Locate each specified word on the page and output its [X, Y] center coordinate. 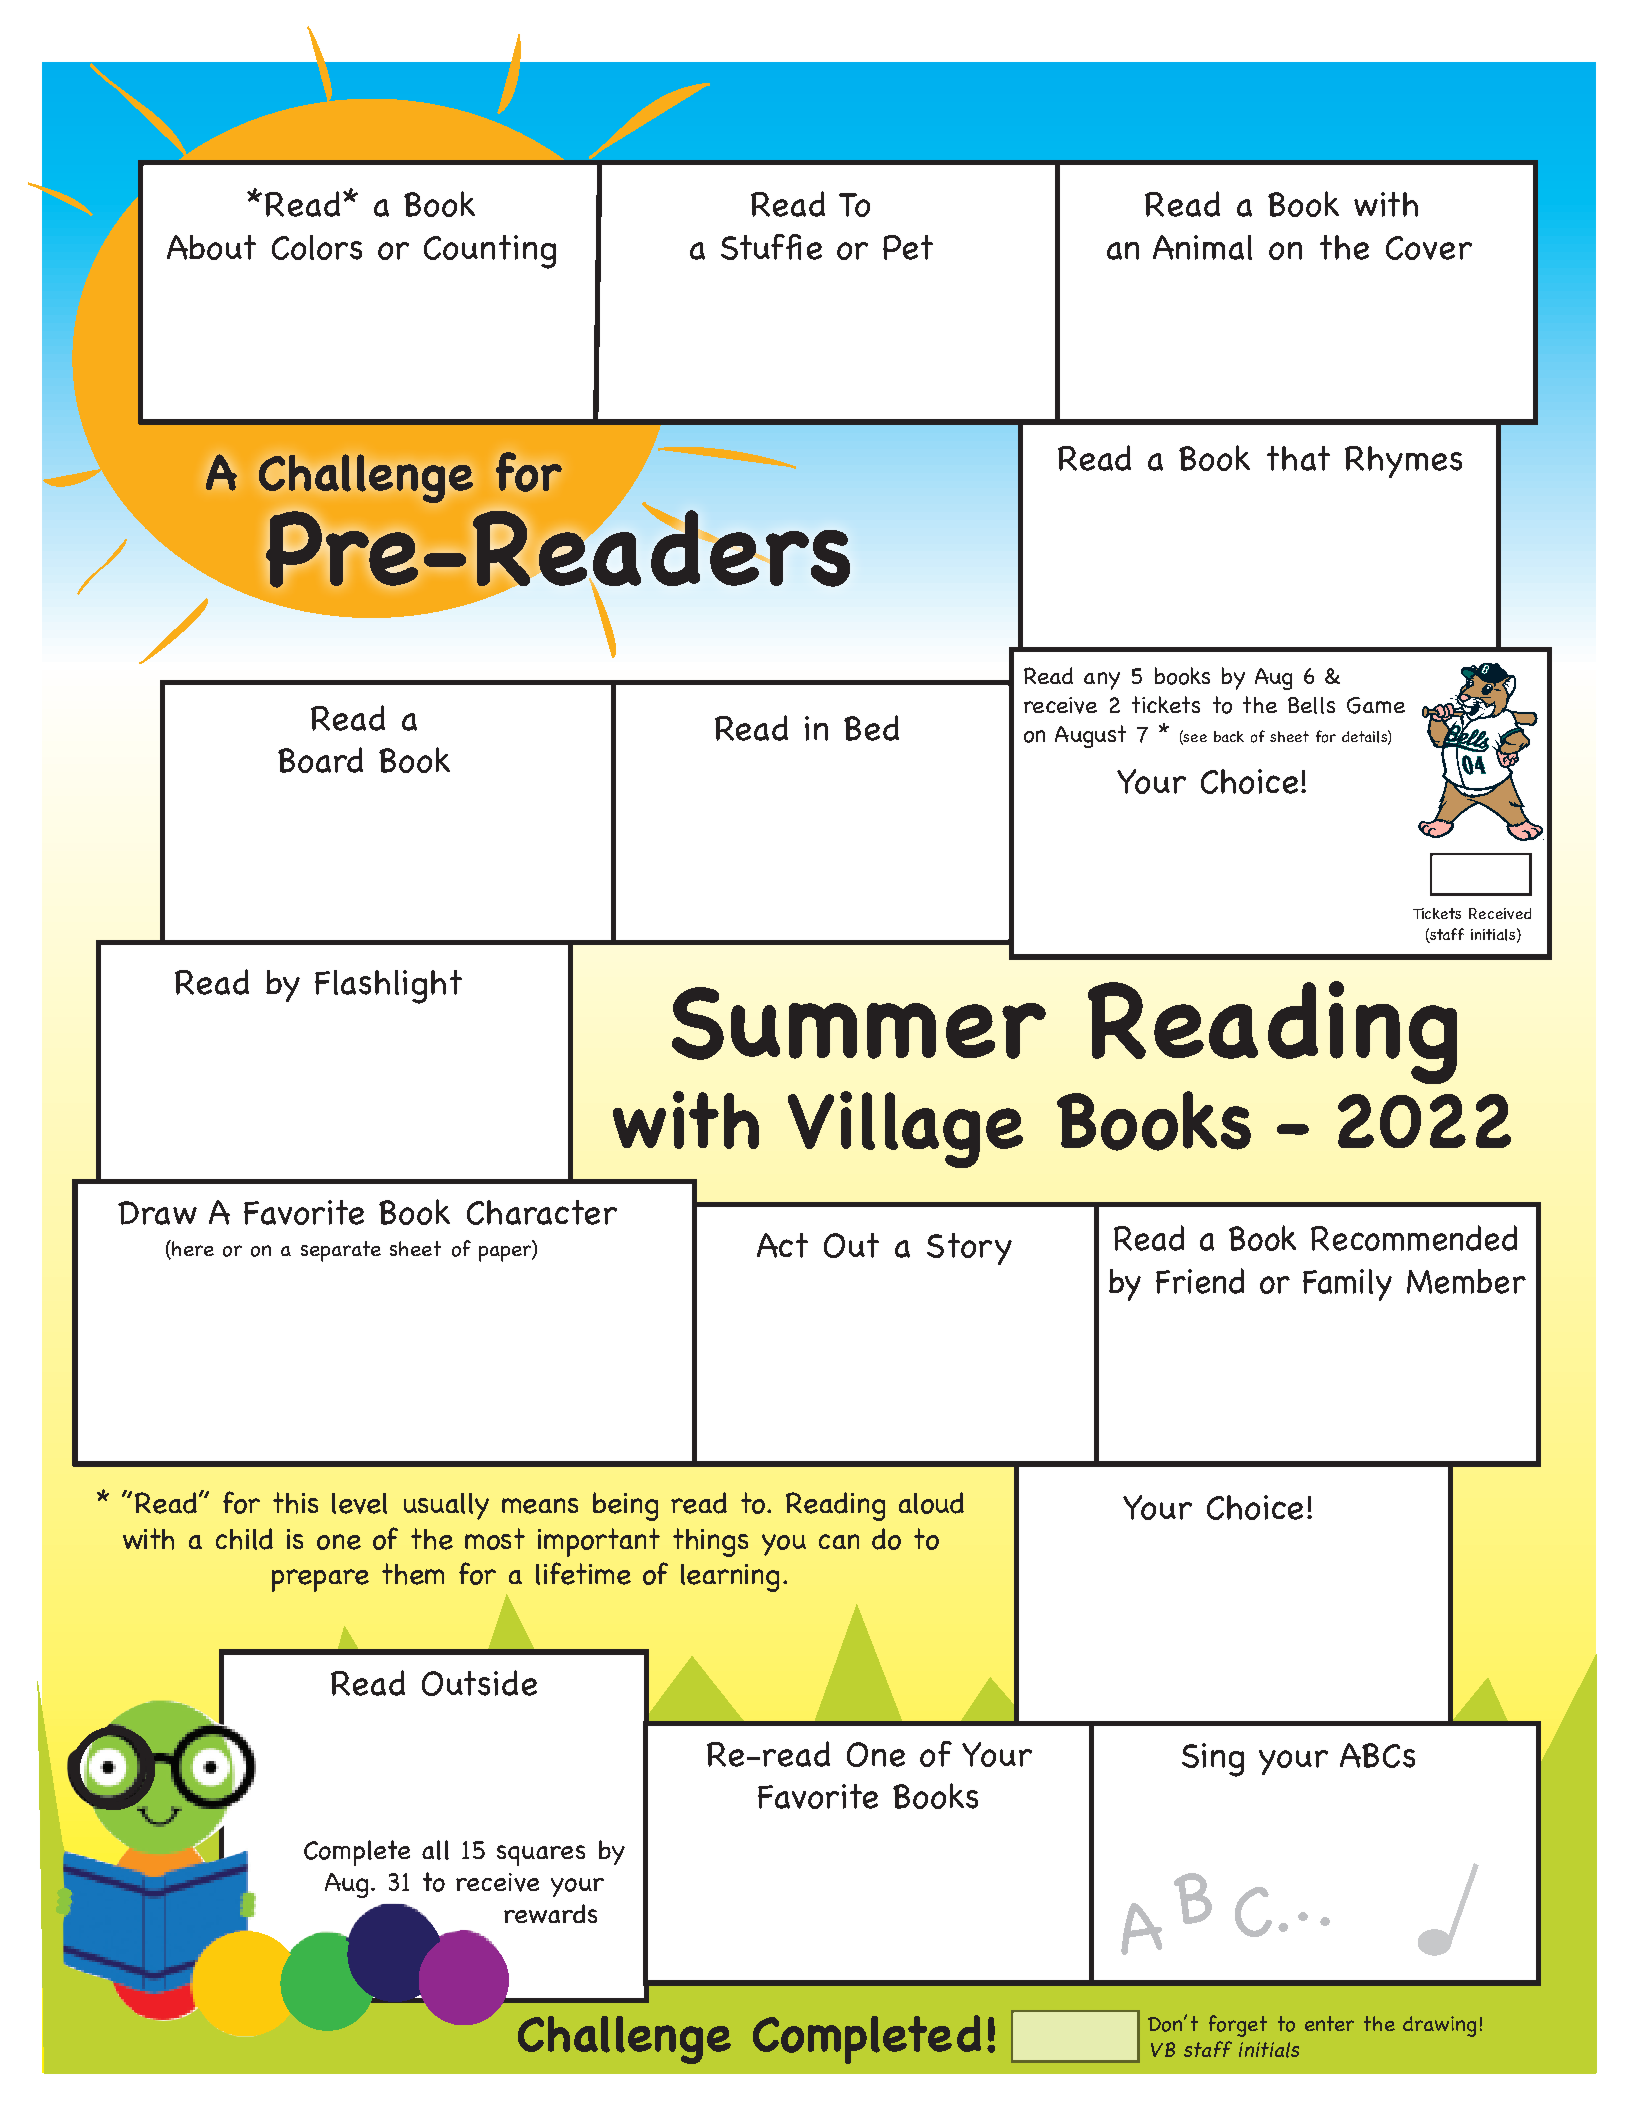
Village [905, 1129]
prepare [320, 1580]
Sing [1213, 1760]
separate [341, 1251]
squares [541, 1855]
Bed [871, 728]
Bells [1311, 705]
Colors [317, 247]
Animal [1202, 247]
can [839, 1541]
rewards [550, 1913]
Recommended [1414, 1238]
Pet [908, 247]
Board [320, 760]
